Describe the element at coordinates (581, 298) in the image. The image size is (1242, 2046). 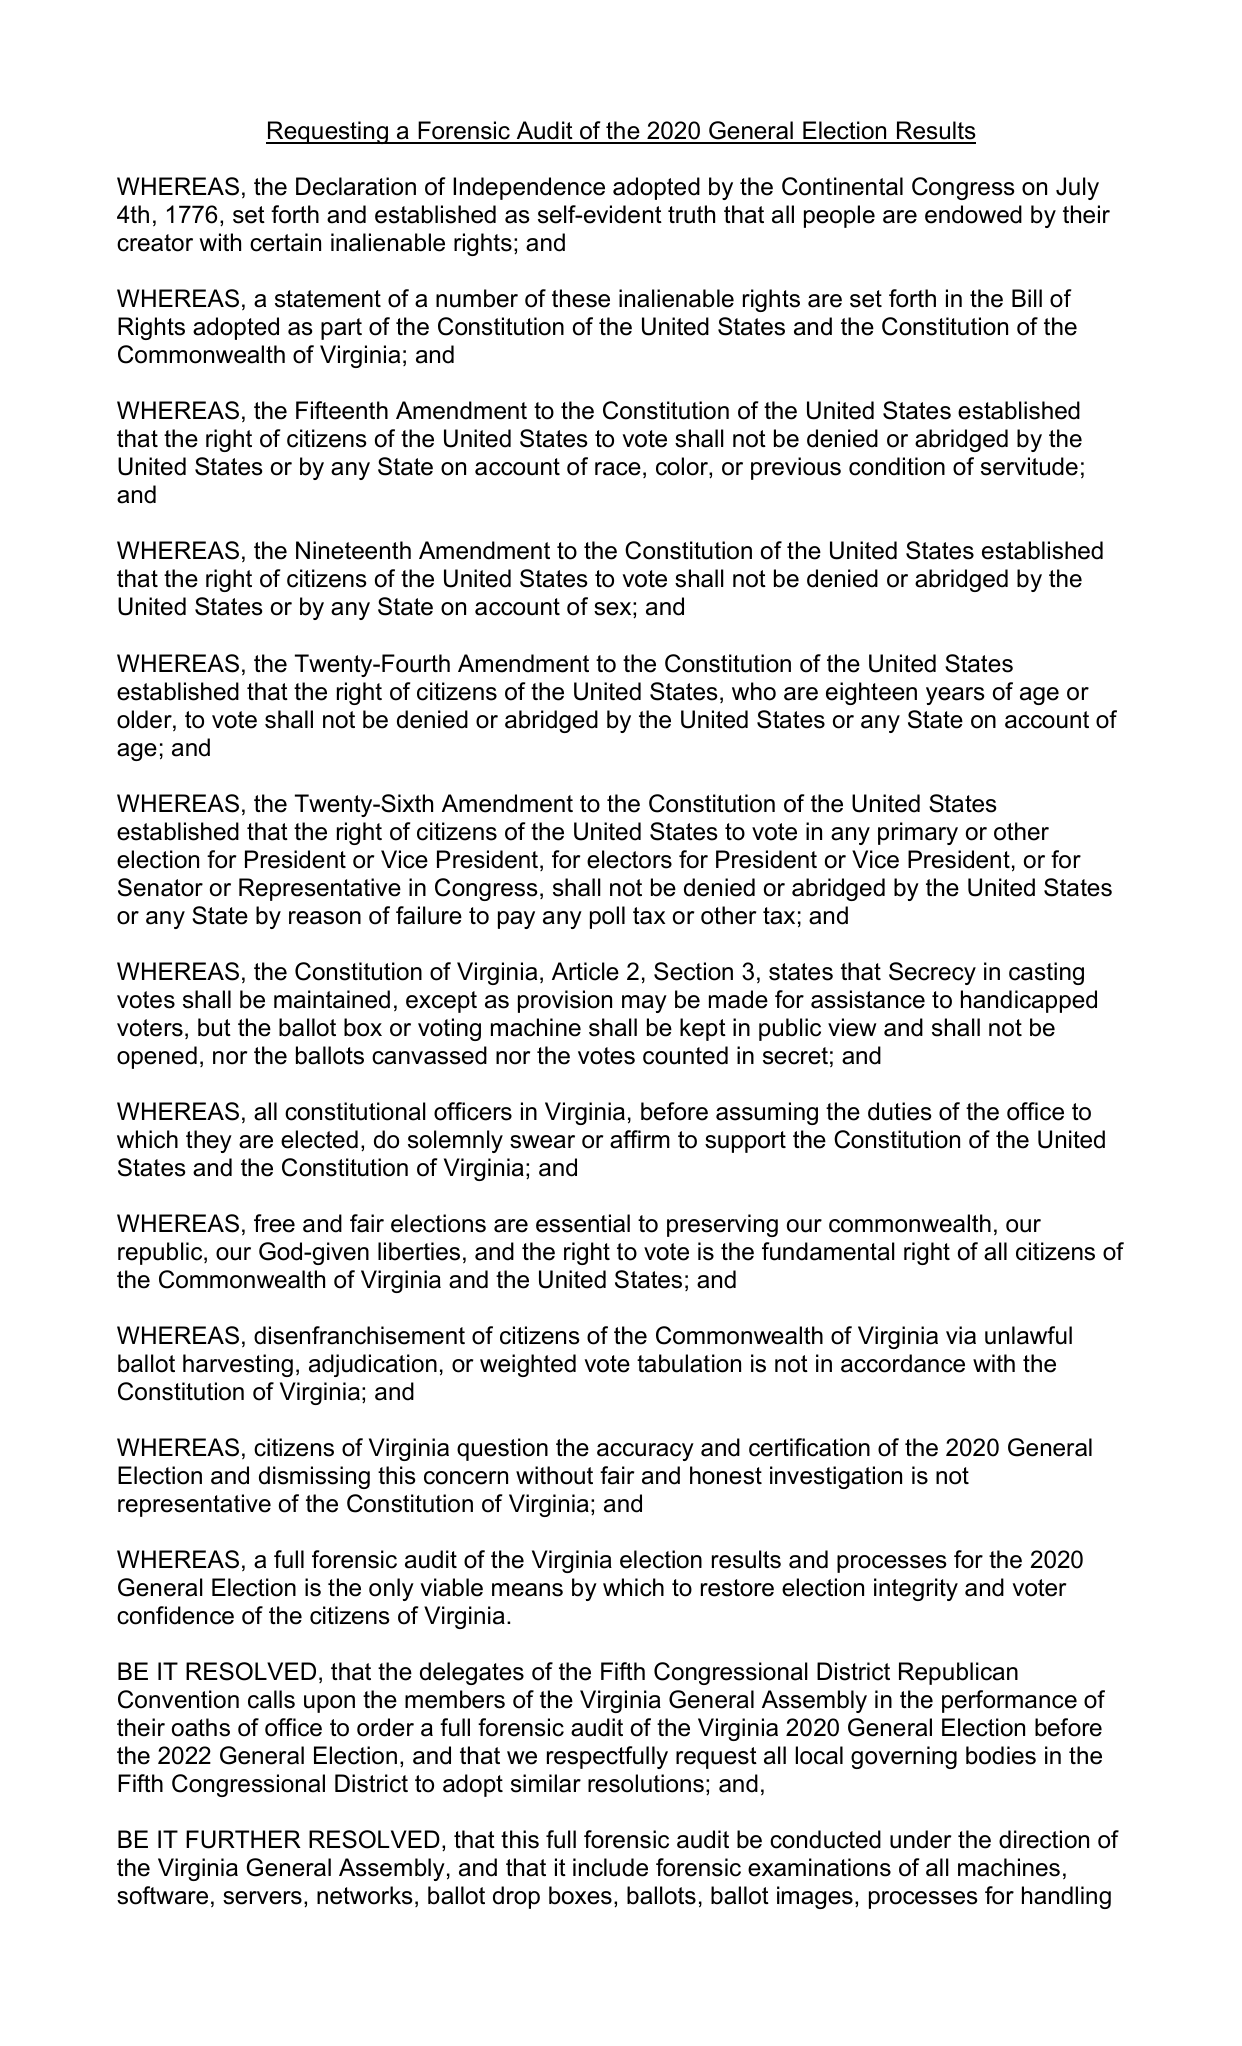
I see `these` at that location.
